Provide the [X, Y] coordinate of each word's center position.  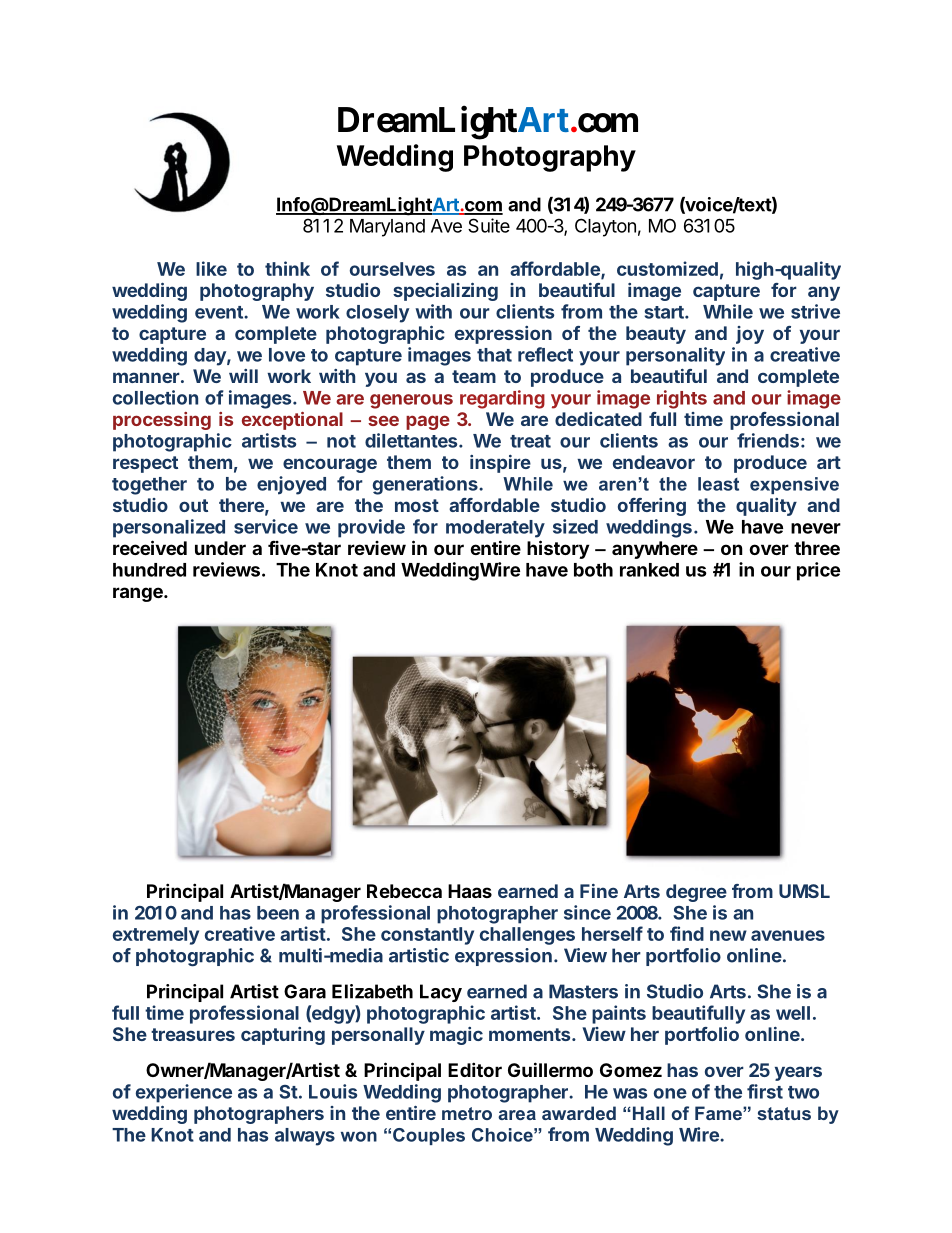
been [278, 913]
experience [184, 1093]
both [593, 570]
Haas [470, 891]
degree [696, 893]
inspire [500, 464]
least [718, 484]
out [193, 505]
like [211, 268]
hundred [149, 570]
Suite [489, 225]
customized [667, 268]
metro [467, 1113]
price [818, 571]
